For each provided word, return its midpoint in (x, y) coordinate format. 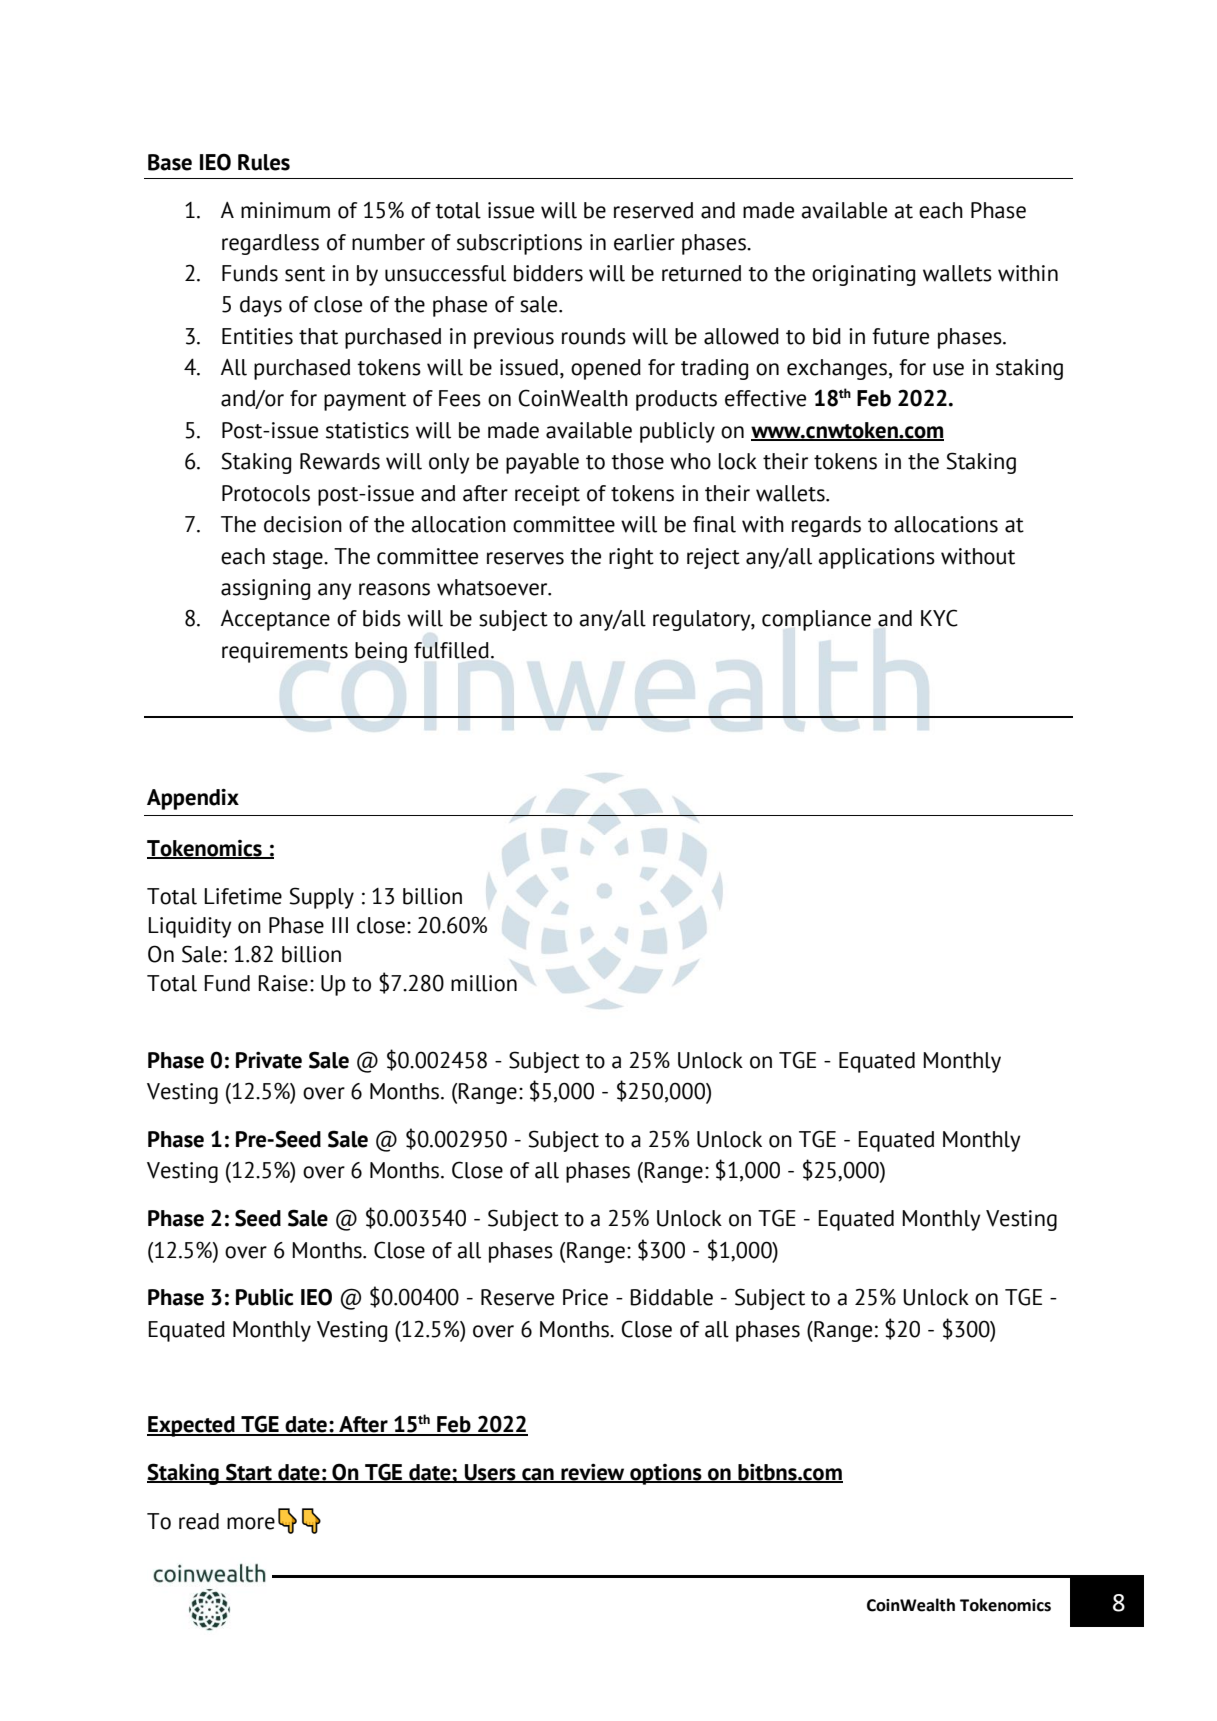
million (484, 983)
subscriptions (519, 244)
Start (249, 1473)
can (538, 1475)
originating (863, 275)
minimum (285, 210)
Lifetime (243, 896)
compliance (816, 620)
